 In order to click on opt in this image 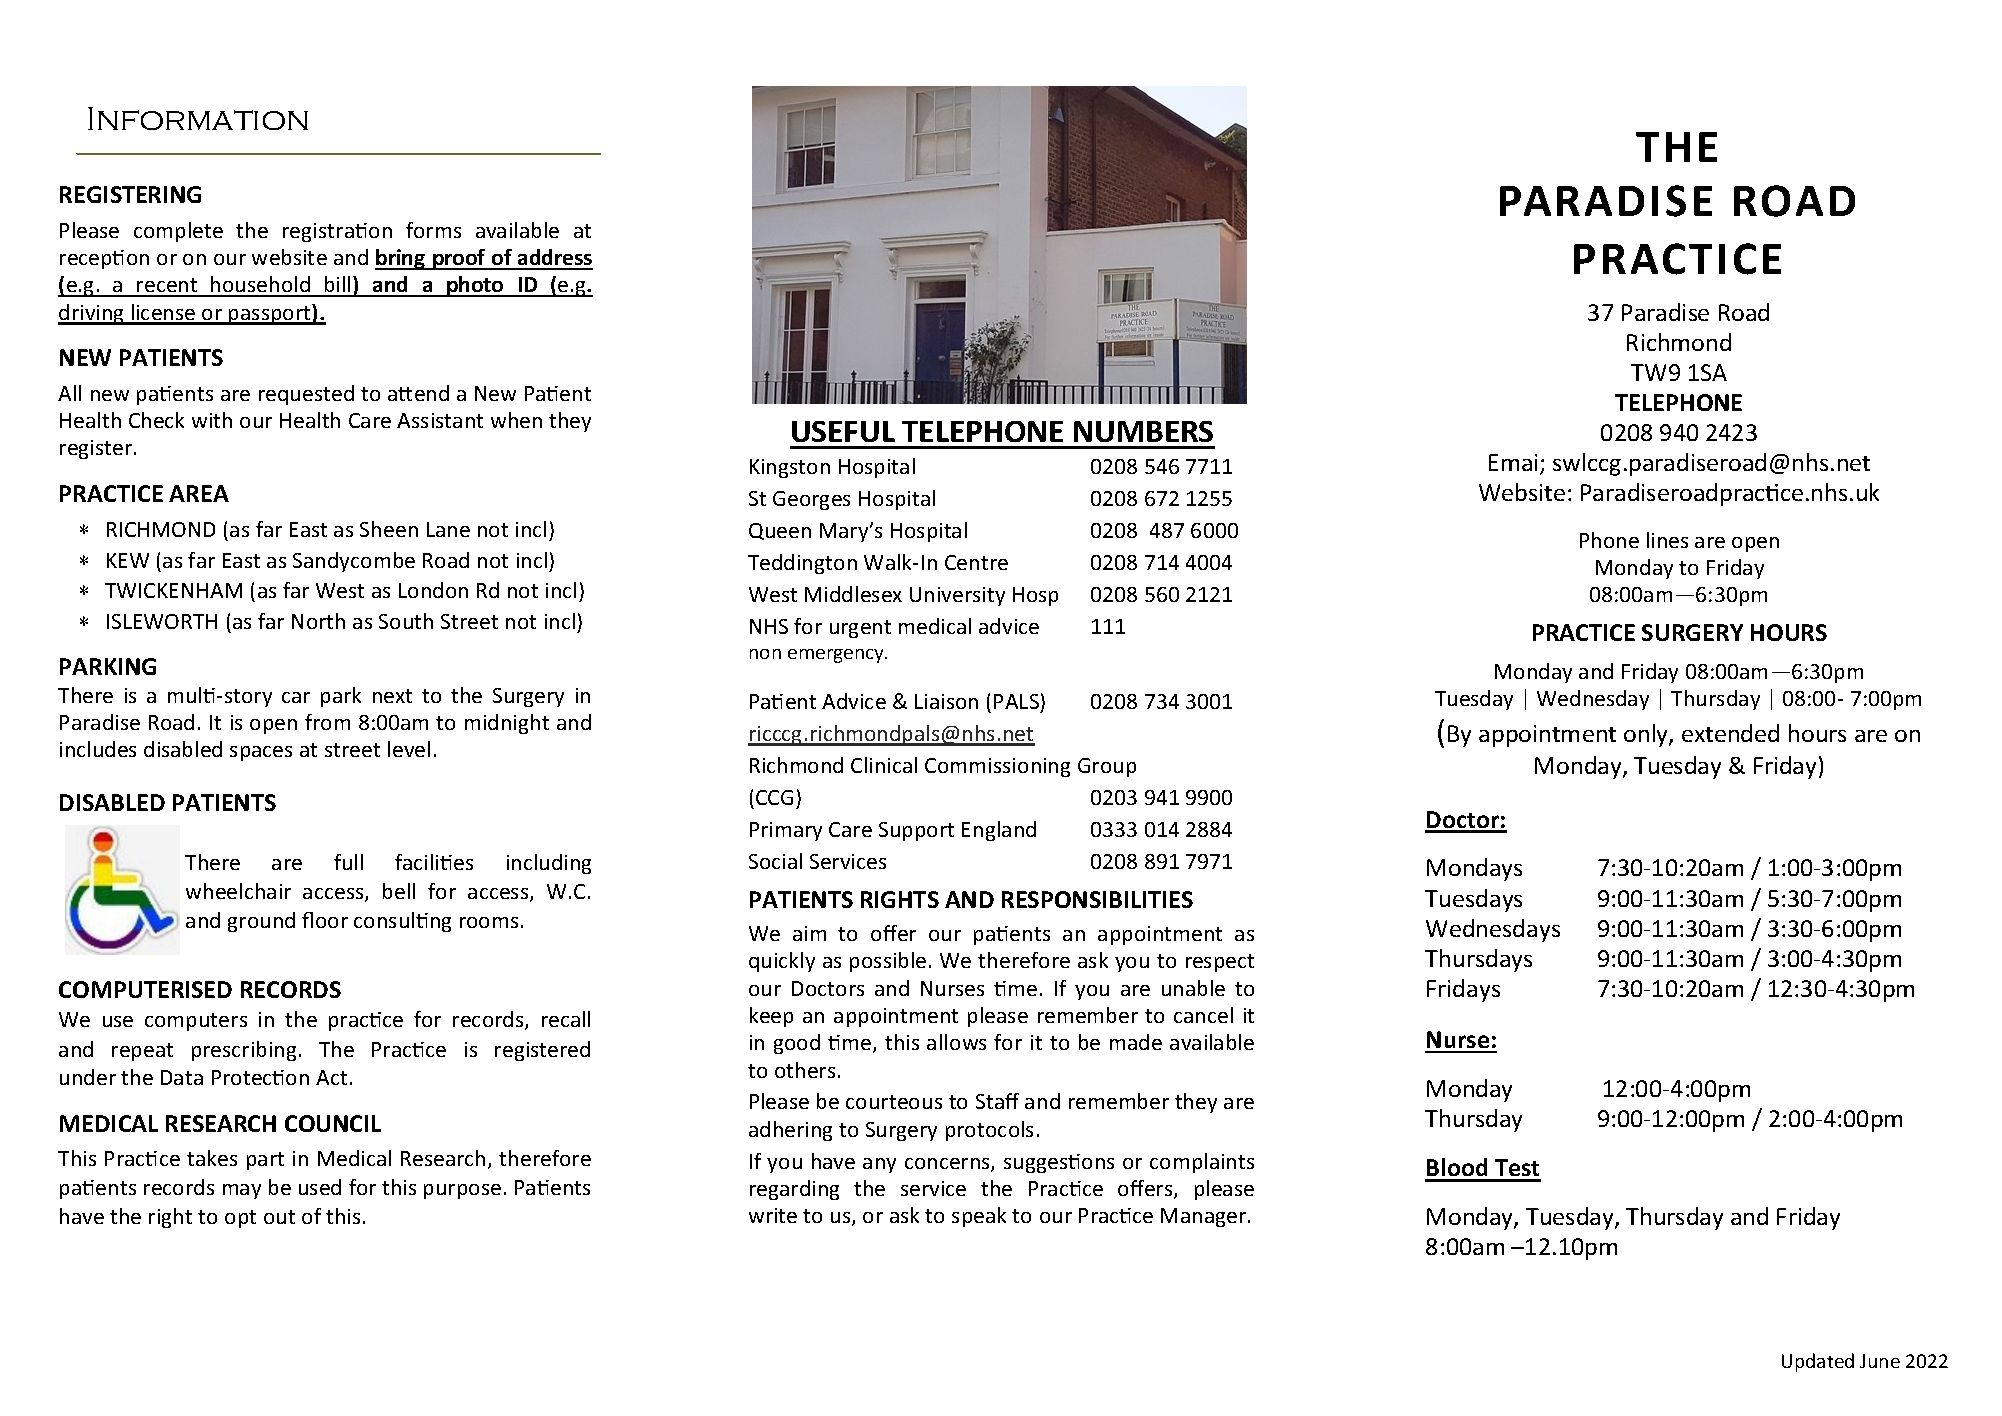, I will do `click(240, 1219)`.
